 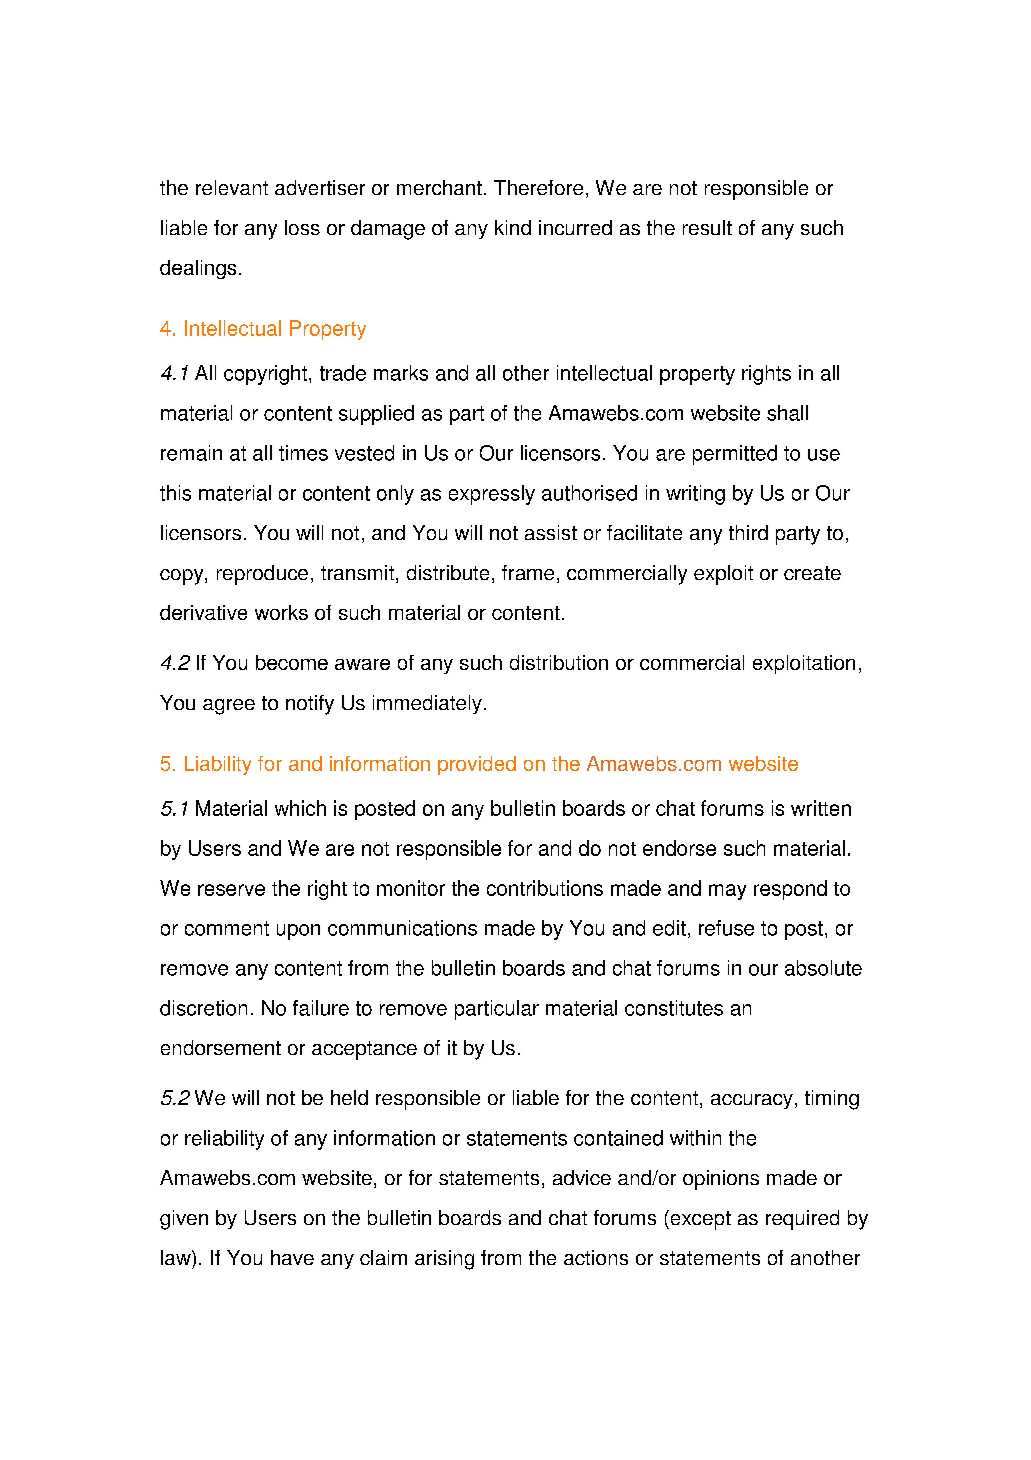 I want to click on required, so click(x=802, y=1220).
